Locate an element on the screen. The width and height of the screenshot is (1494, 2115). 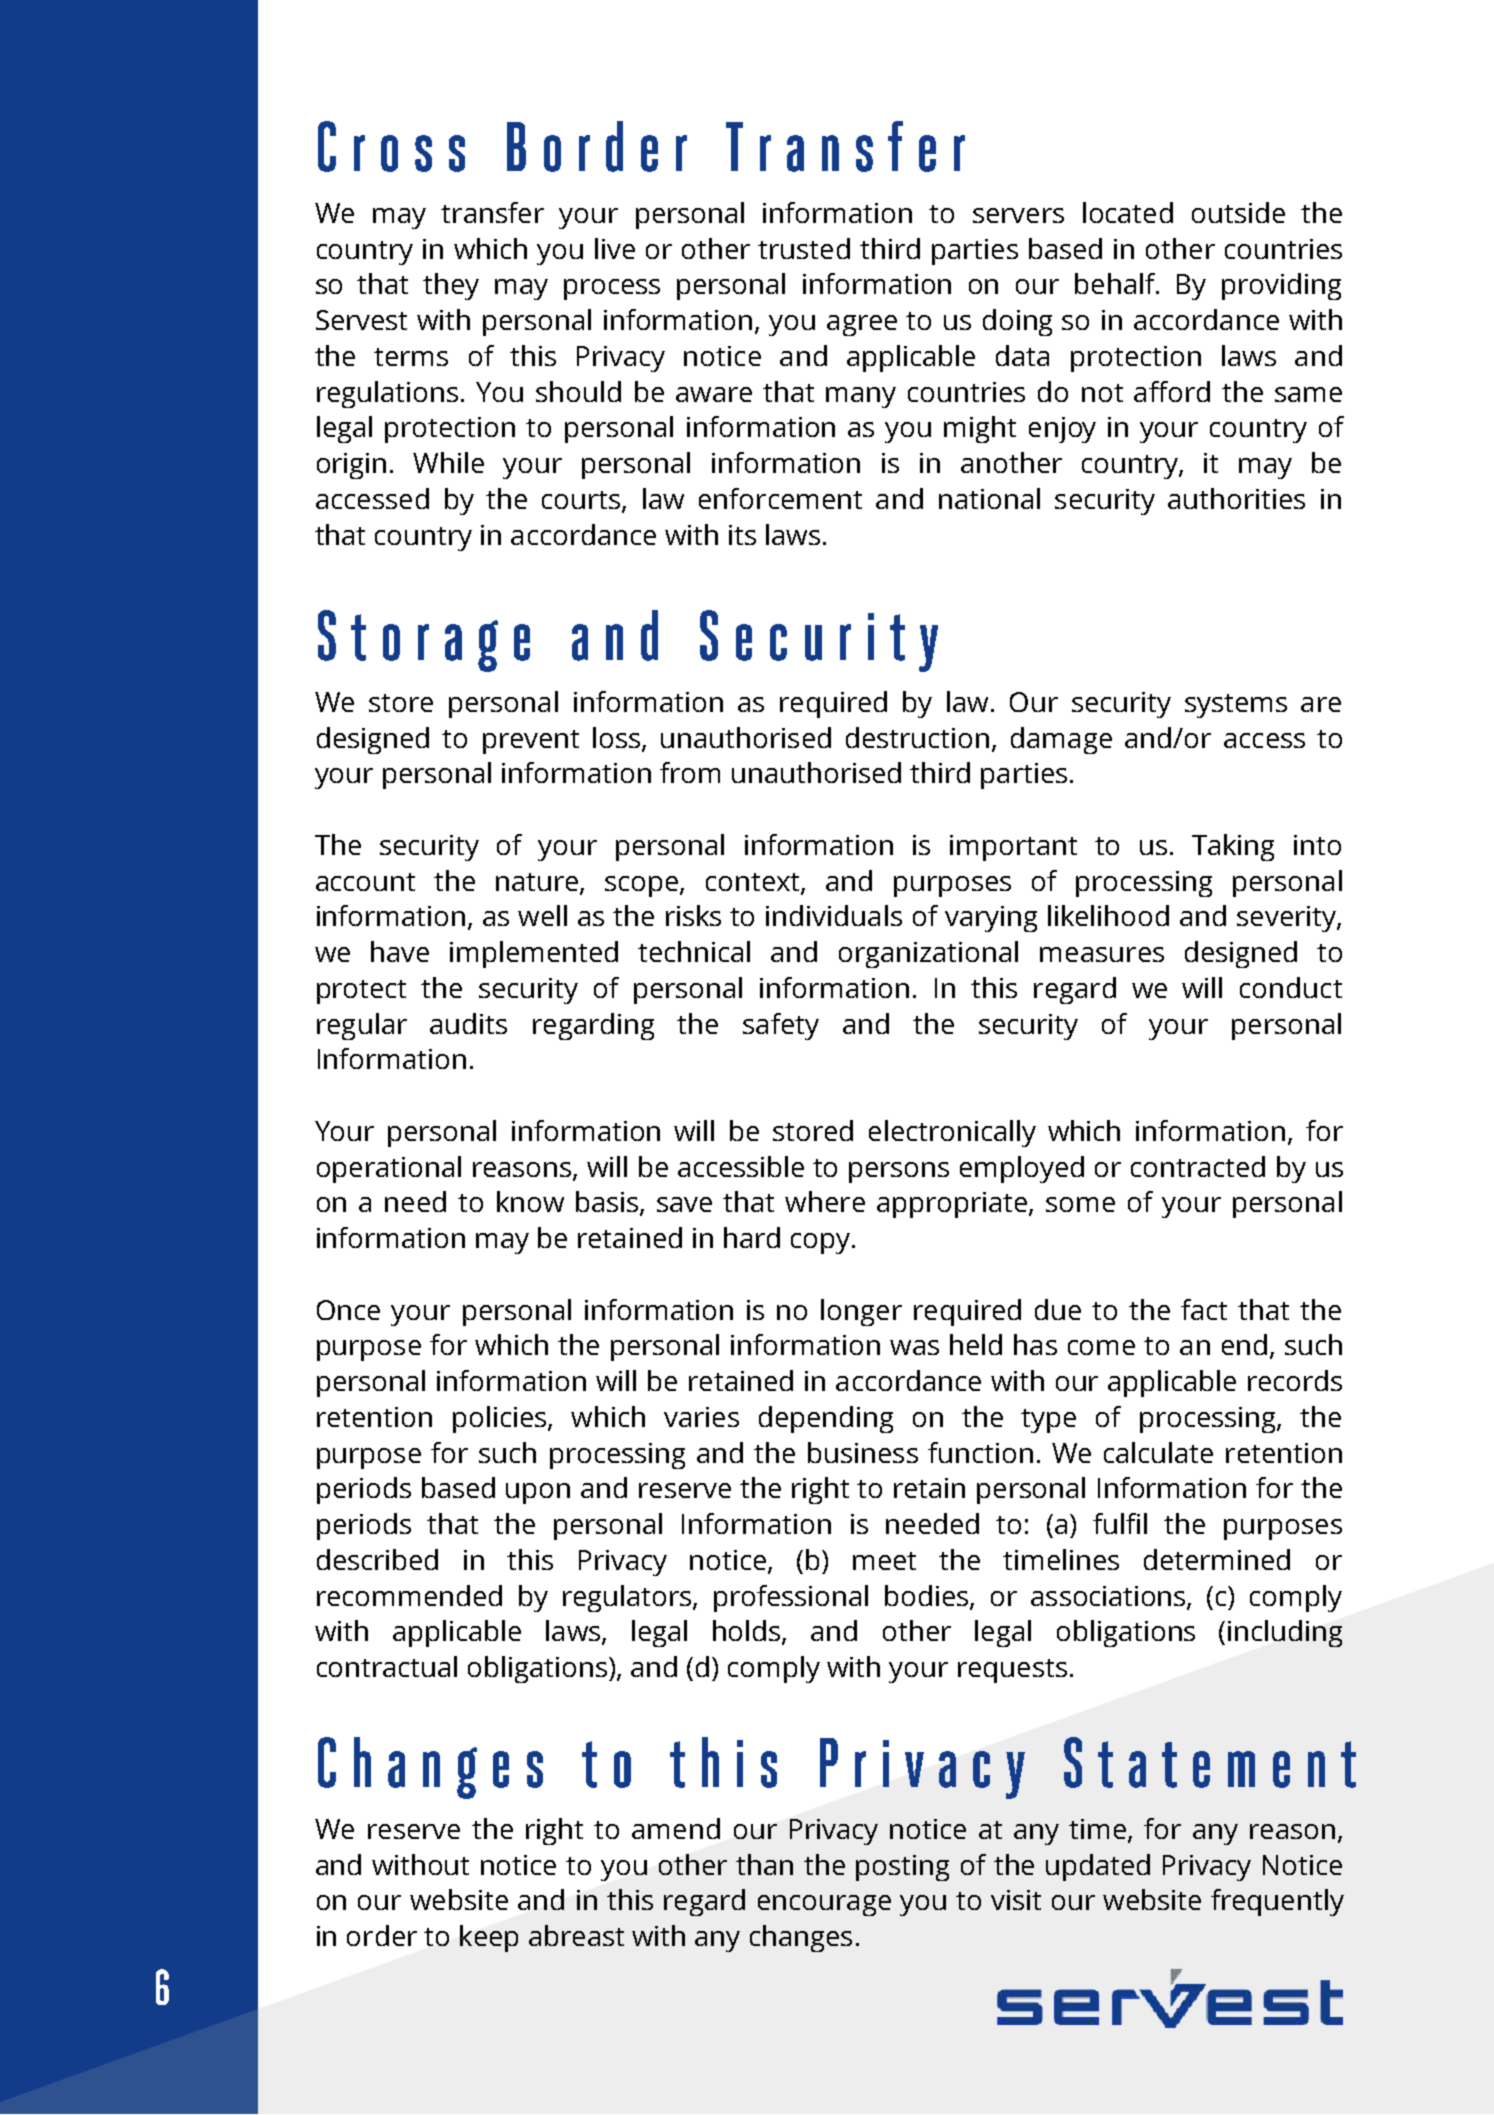
Taking is located at coordinates (1233, 847).
